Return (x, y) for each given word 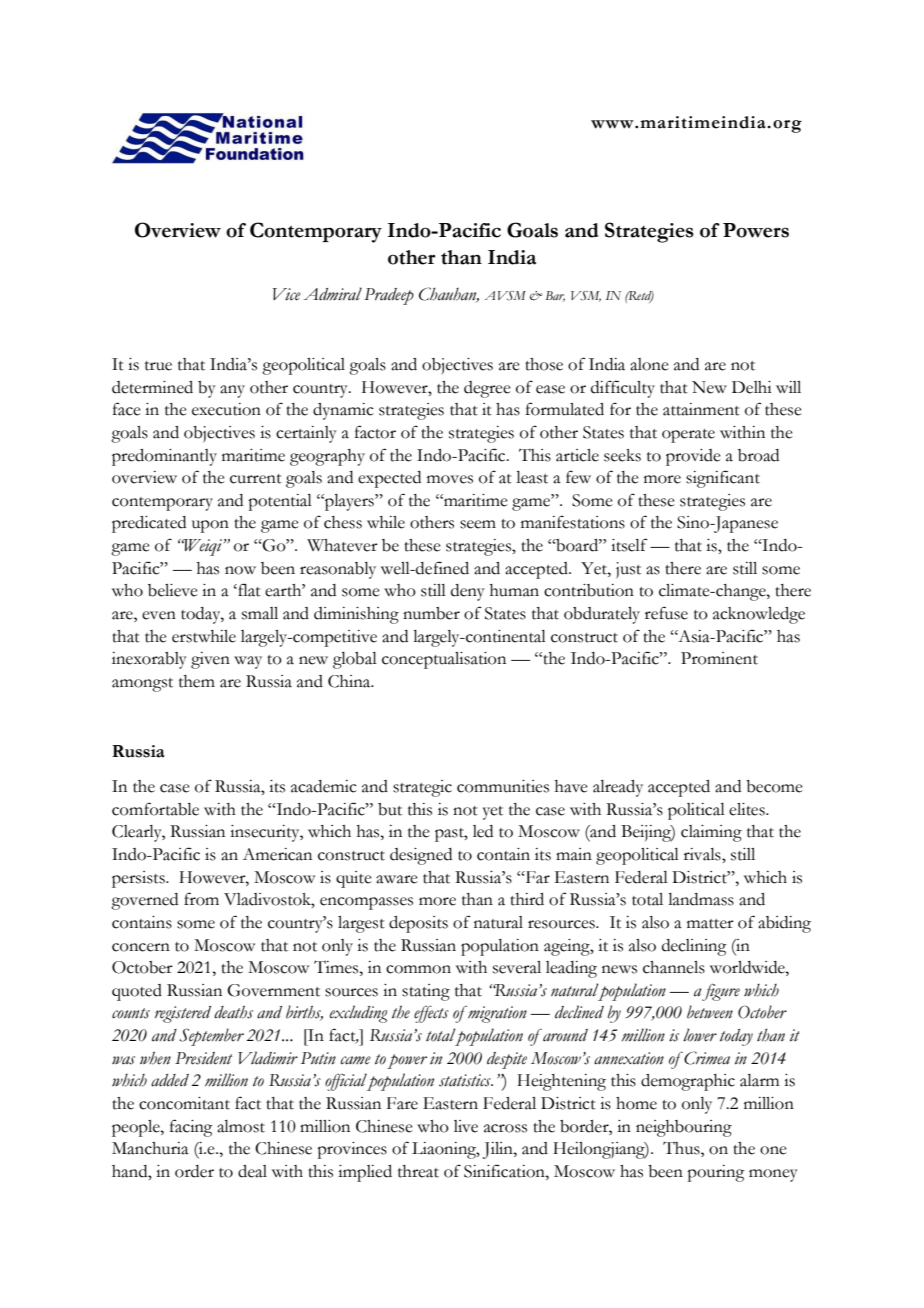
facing (191, 1128)
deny (468, 592)
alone (649, 364)
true (158, 366)
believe (173, 590)
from (201, 899)
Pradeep (389, 296)
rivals (703, 854)
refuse (666, 613)
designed (421, 856)
